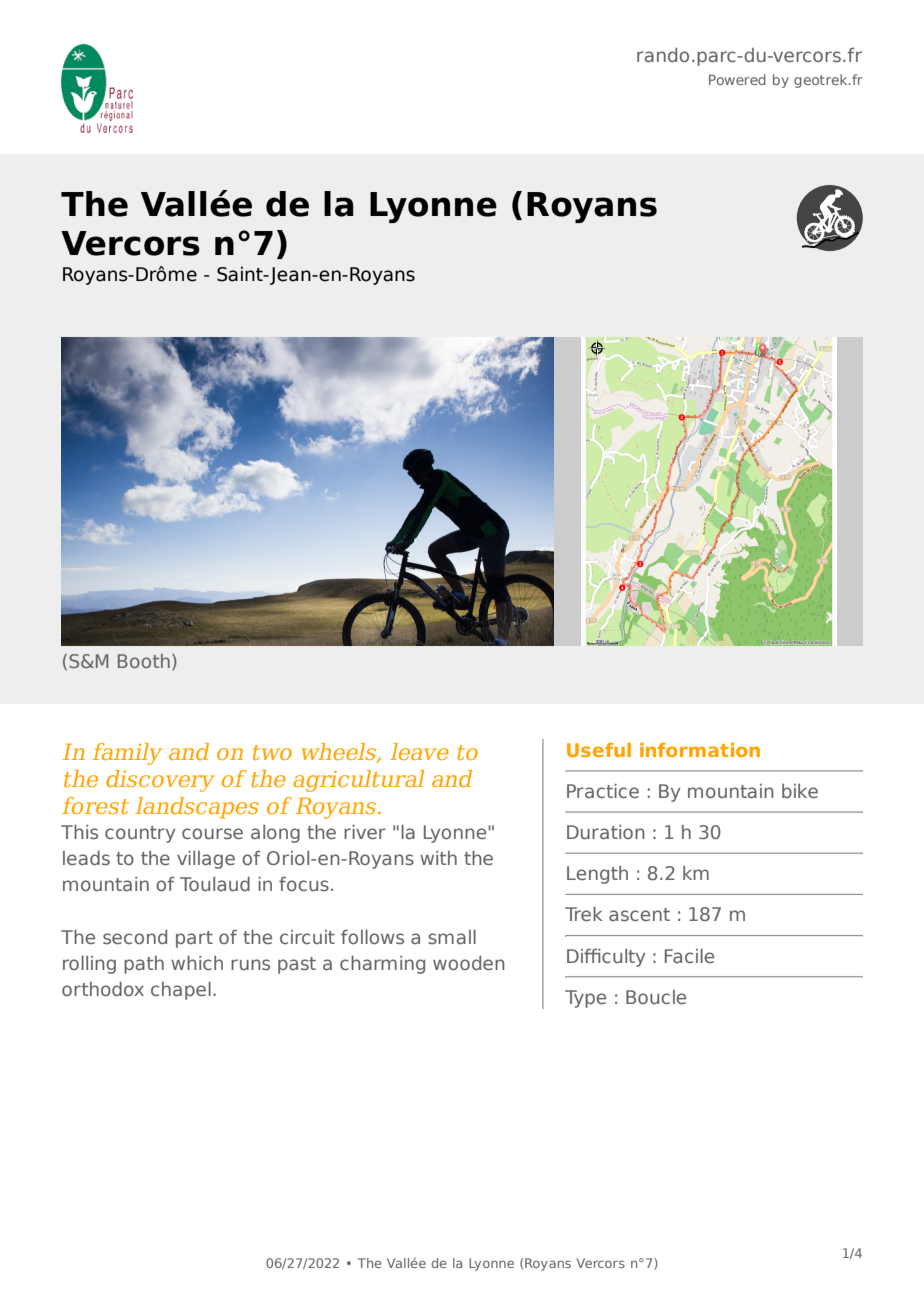 This page has width=924, height=1307. Describe the element at coordinates (144, 965) in the page. I see `path` at that location.
